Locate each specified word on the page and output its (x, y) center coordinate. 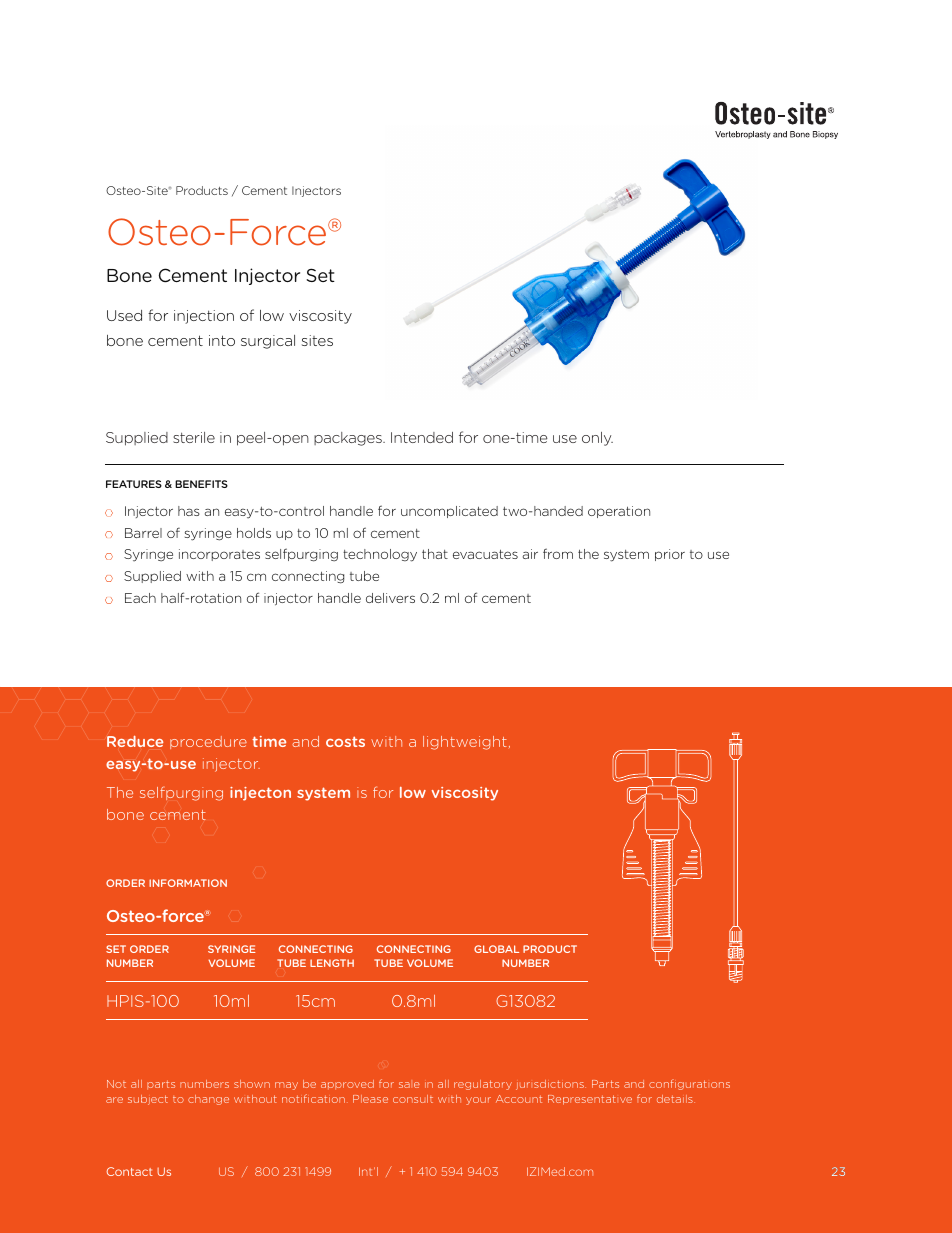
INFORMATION (188, 883)
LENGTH (332, 963)
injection (204, 317)
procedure (208, 742)
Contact (129, 1171)
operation (619, 512)
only (597, 439)
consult (413, 1099)
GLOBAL (496, 949)
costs (345, 741)
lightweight (465, 743)
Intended (422, 437)
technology (380, 555)
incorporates (219, 555)
